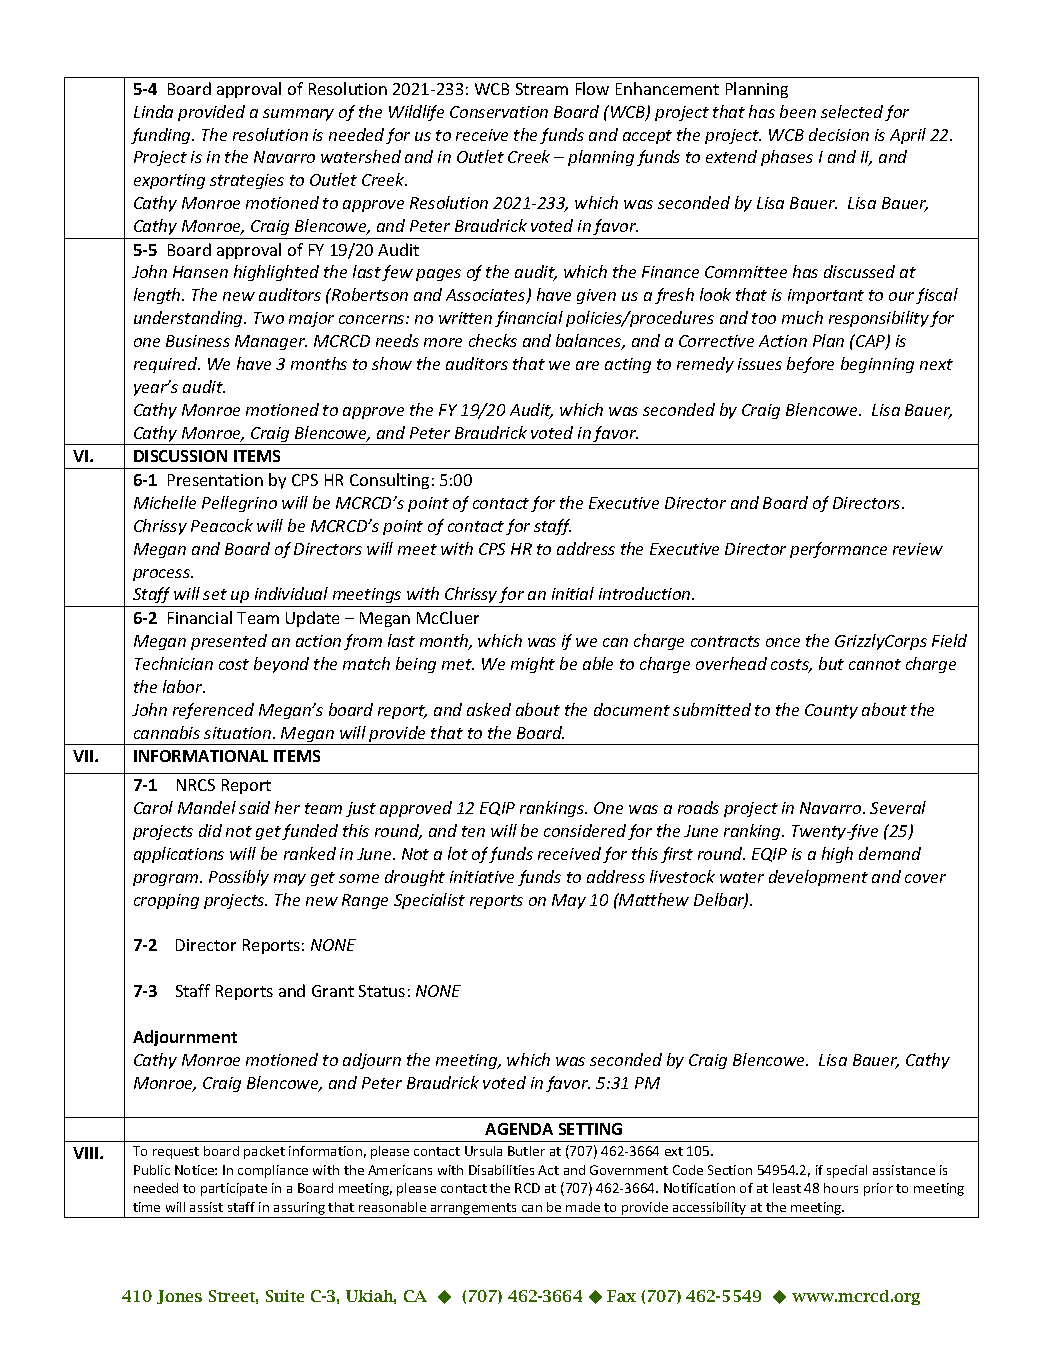  Describe the element at coordinates (165, 502) in the screenshot. I see `Michelle` at that location.
